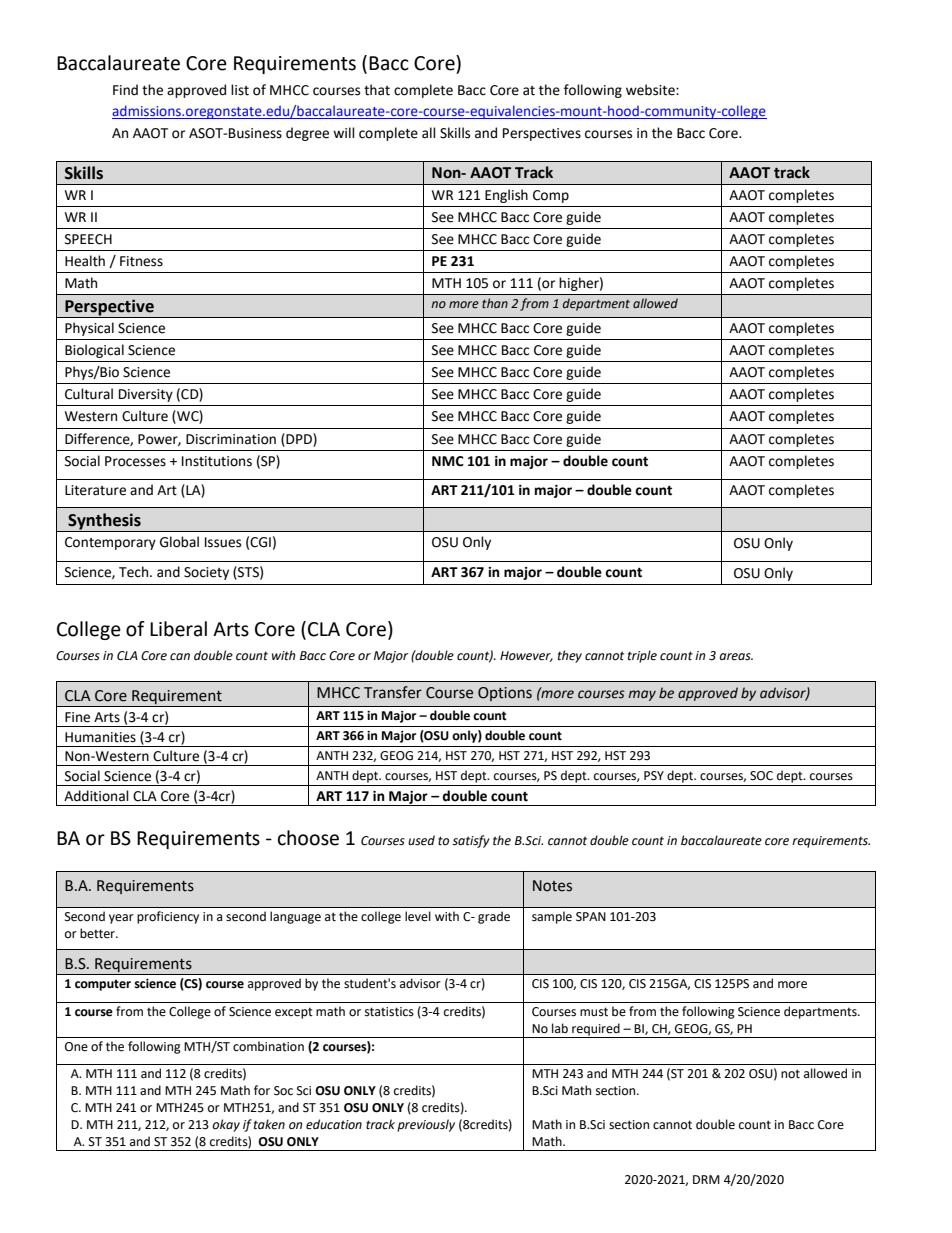  I want to click on triple, so click(642, 656).
